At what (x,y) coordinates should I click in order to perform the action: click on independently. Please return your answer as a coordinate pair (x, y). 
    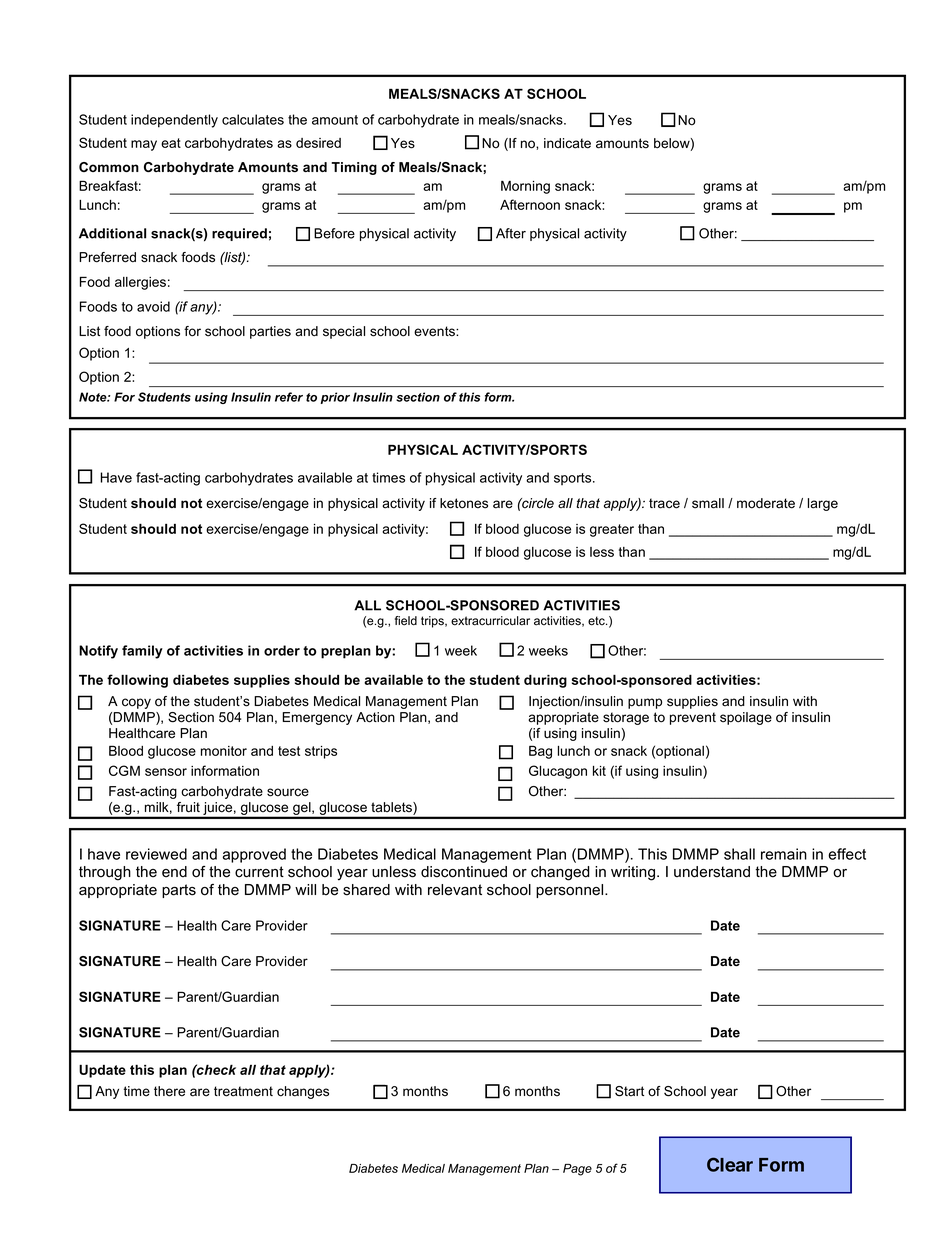
    Looking at the image, I should click on (174, 121).
